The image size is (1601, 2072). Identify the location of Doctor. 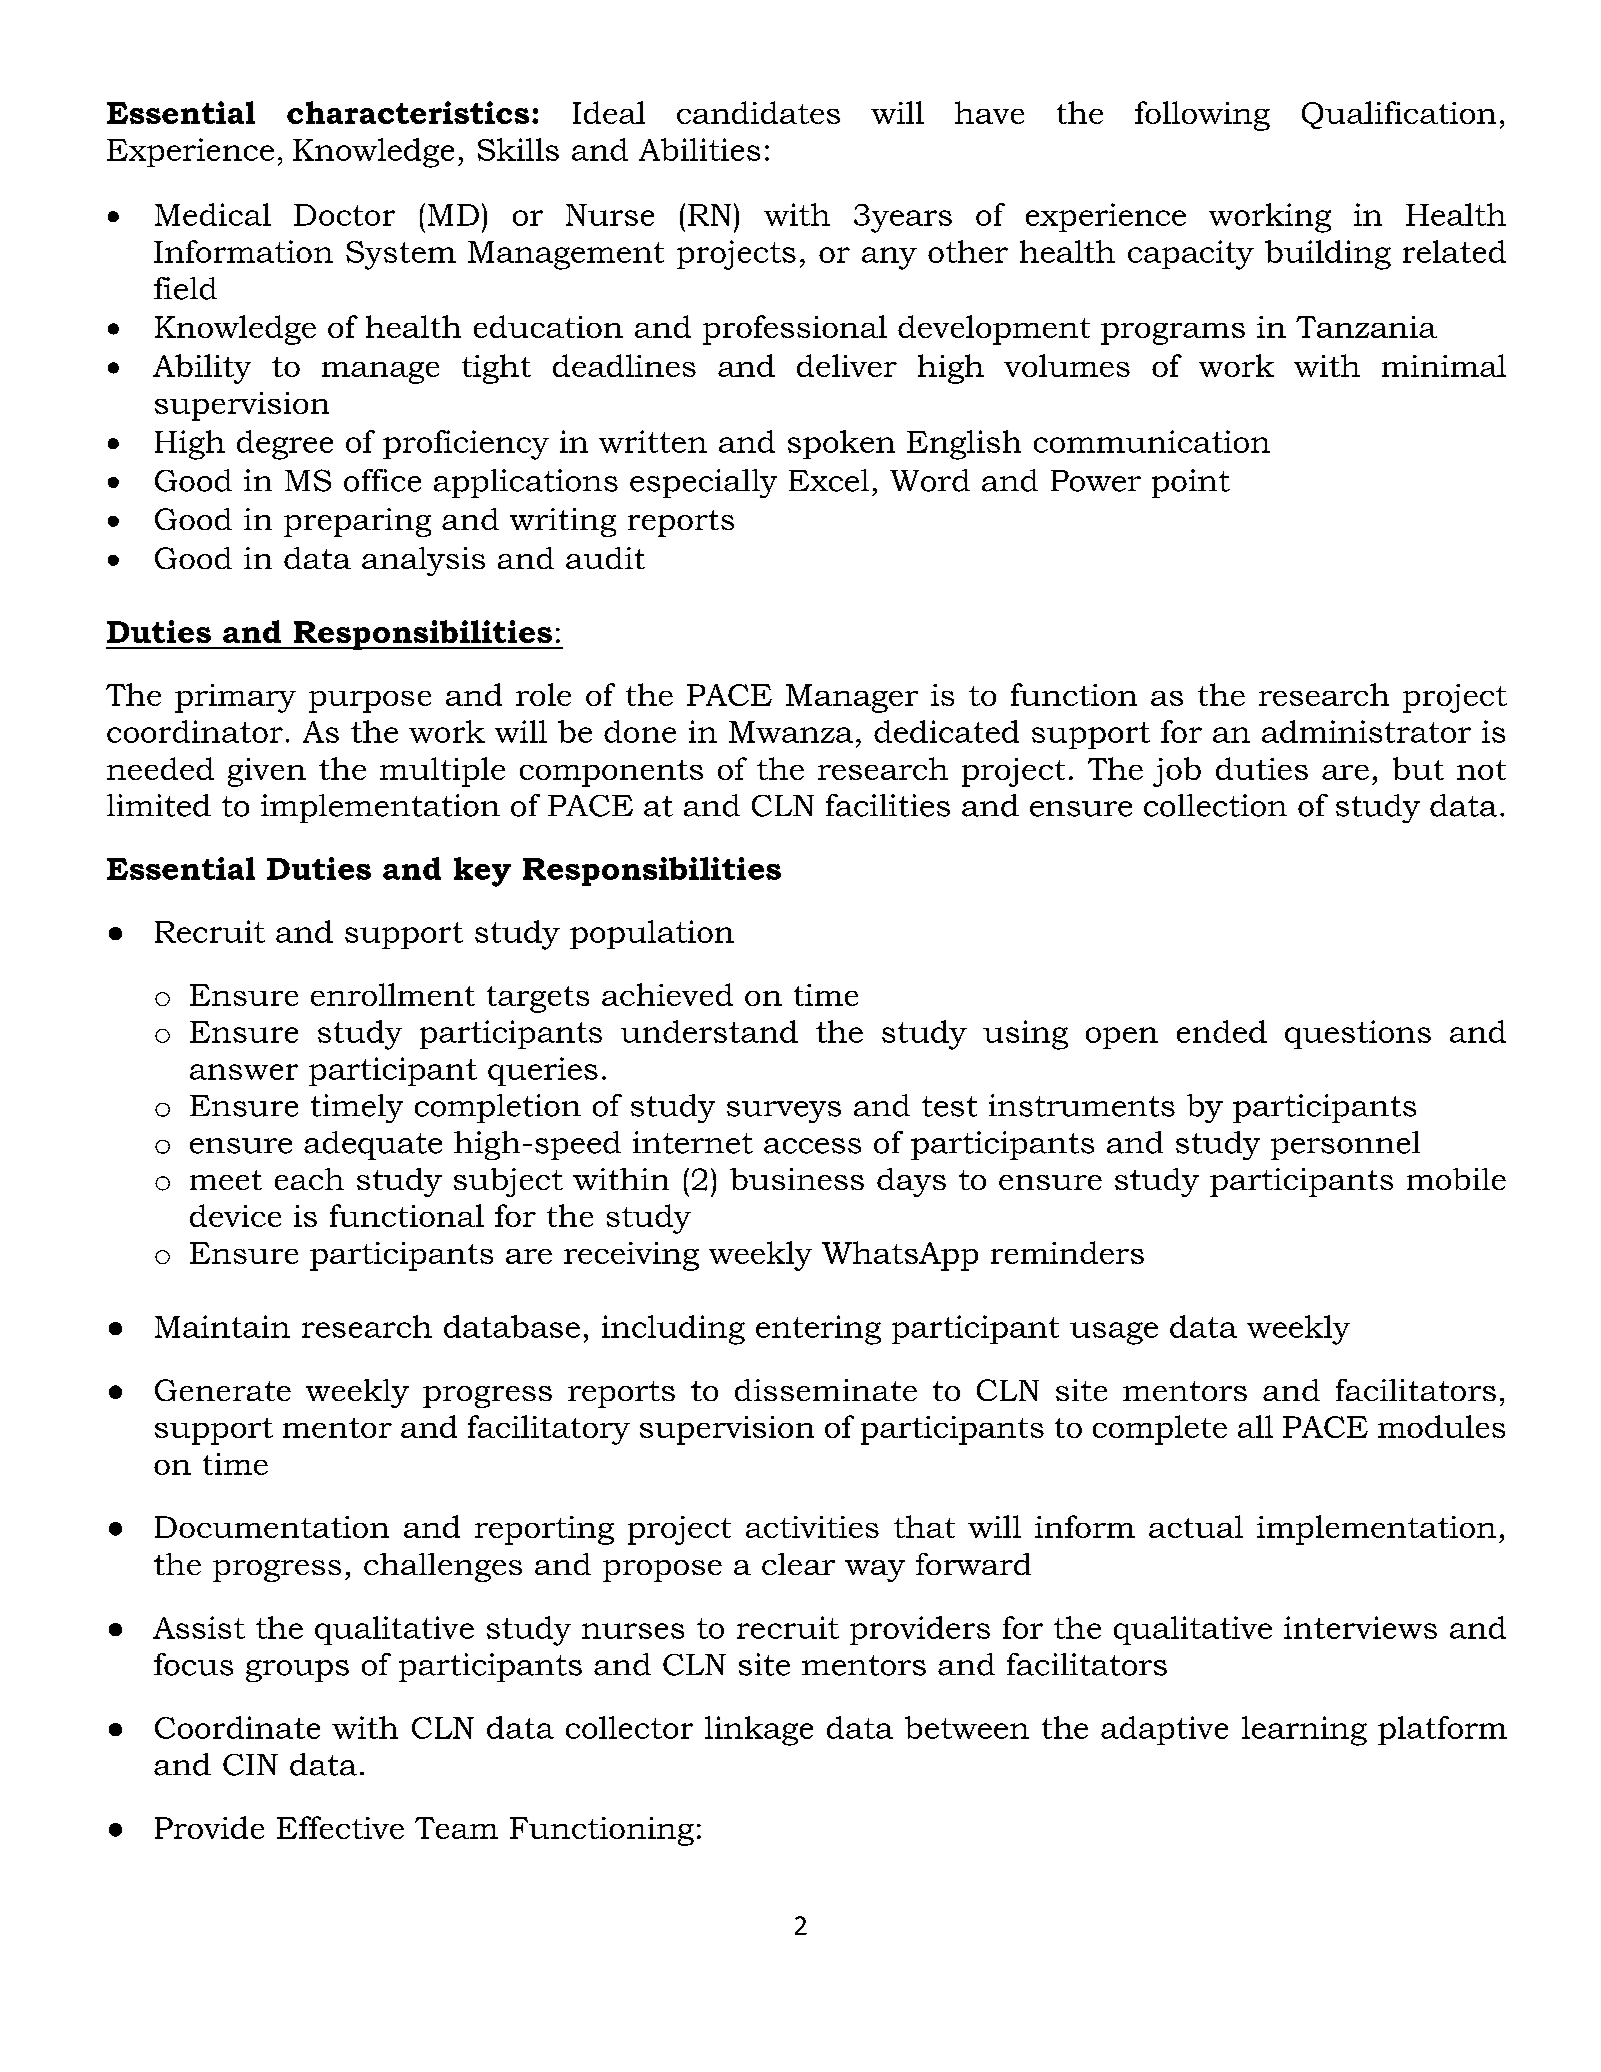
(344, 215).
